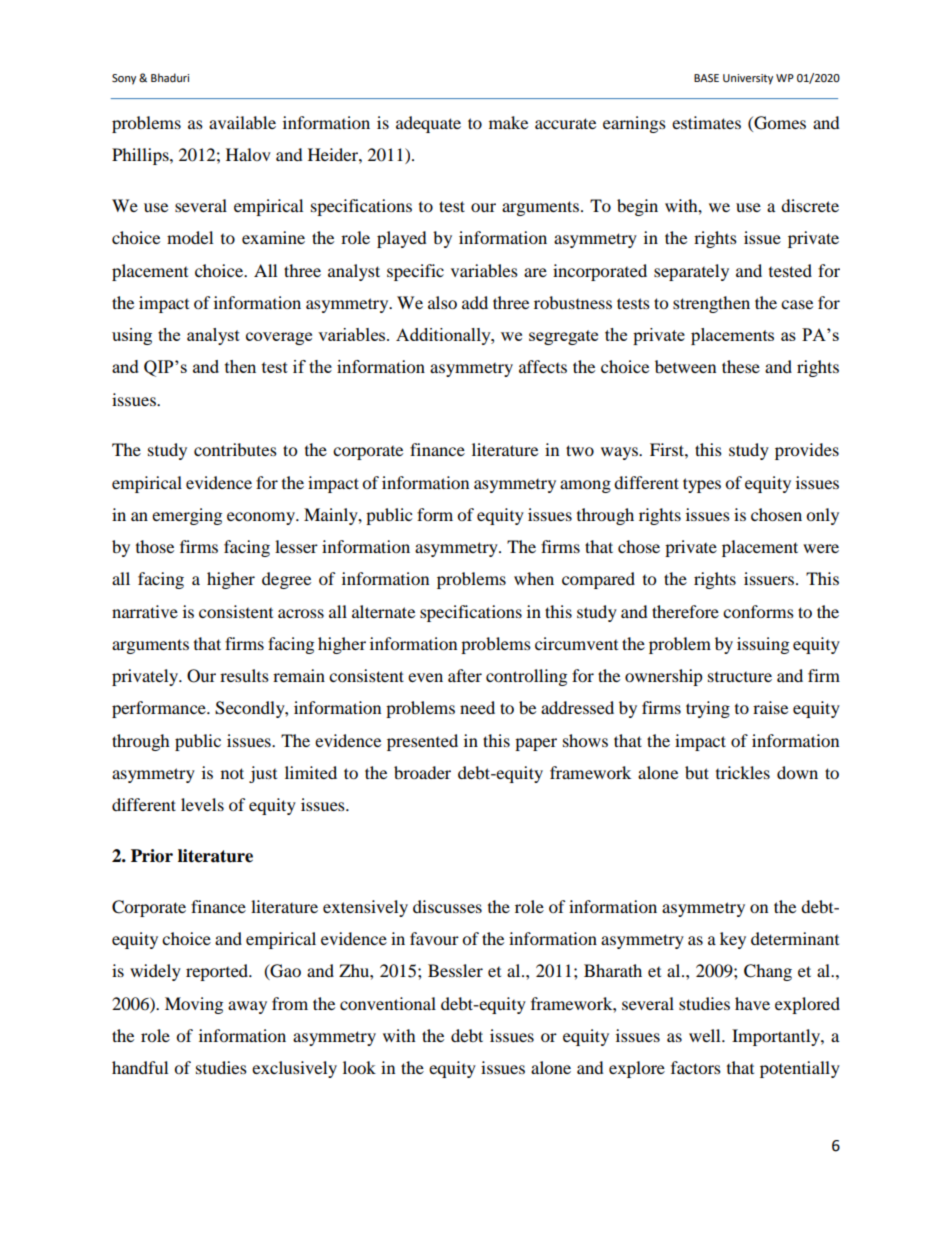 The image size is (952, 1233). What do you see at coordinates (685, 611) in the page?
I see `therefore` at bounding box center [685, 611].
